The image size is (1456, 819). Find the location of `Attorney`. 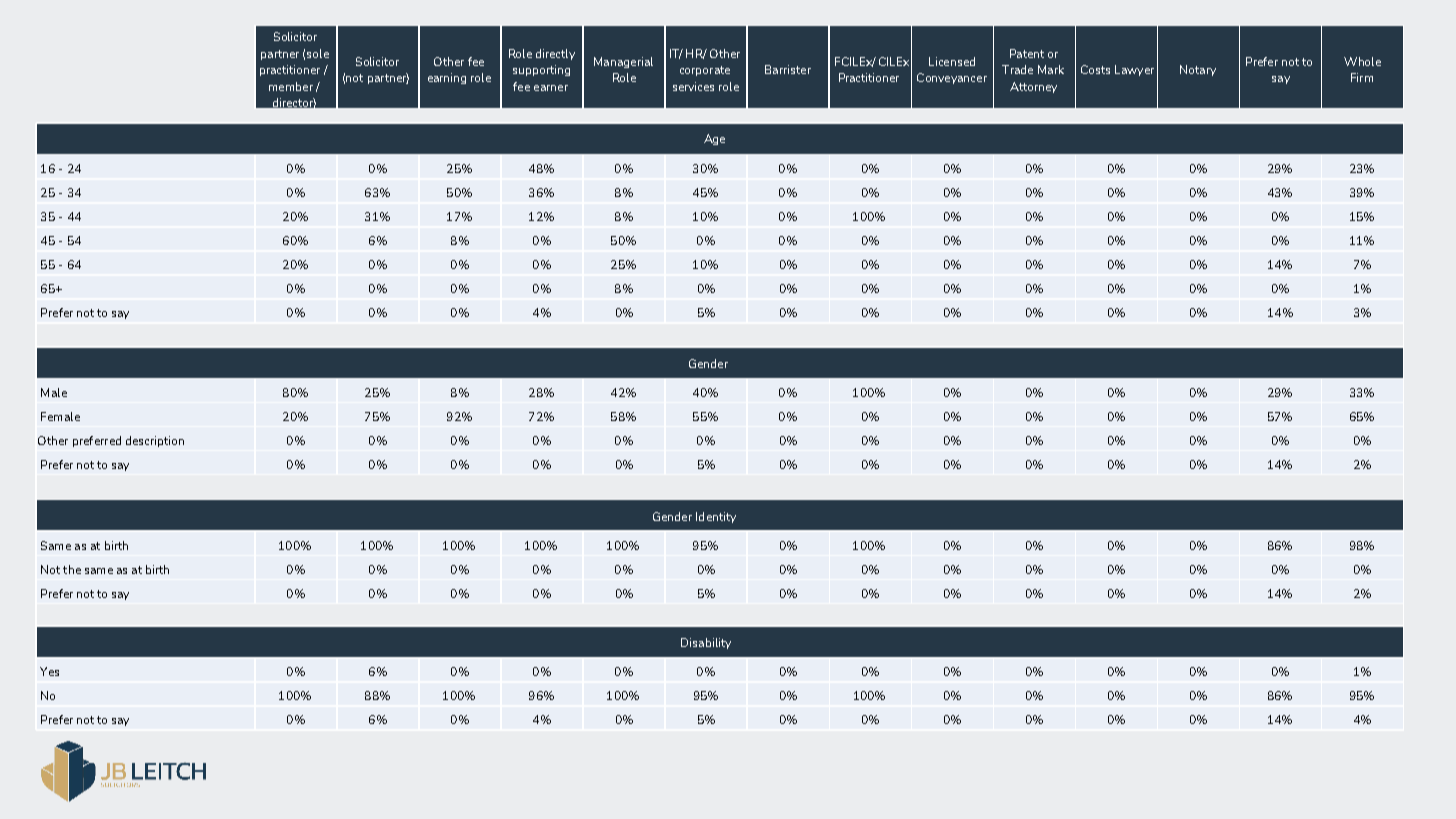

Attorney is located at coordinates (1033, 87).
